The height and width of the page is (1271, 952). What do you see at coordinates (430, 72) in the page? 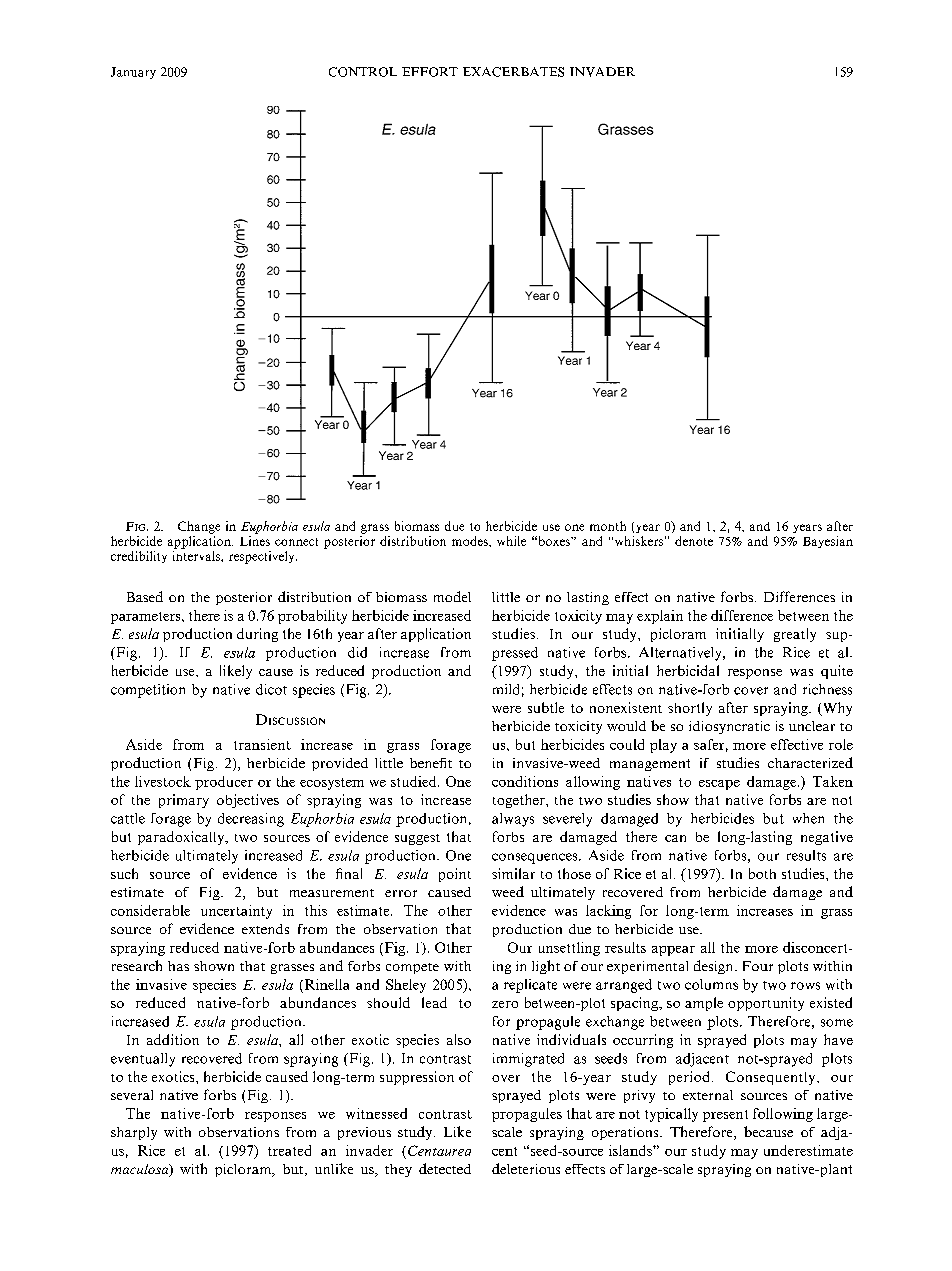
I see `EFFORT` at bounding box center [430, 72].
